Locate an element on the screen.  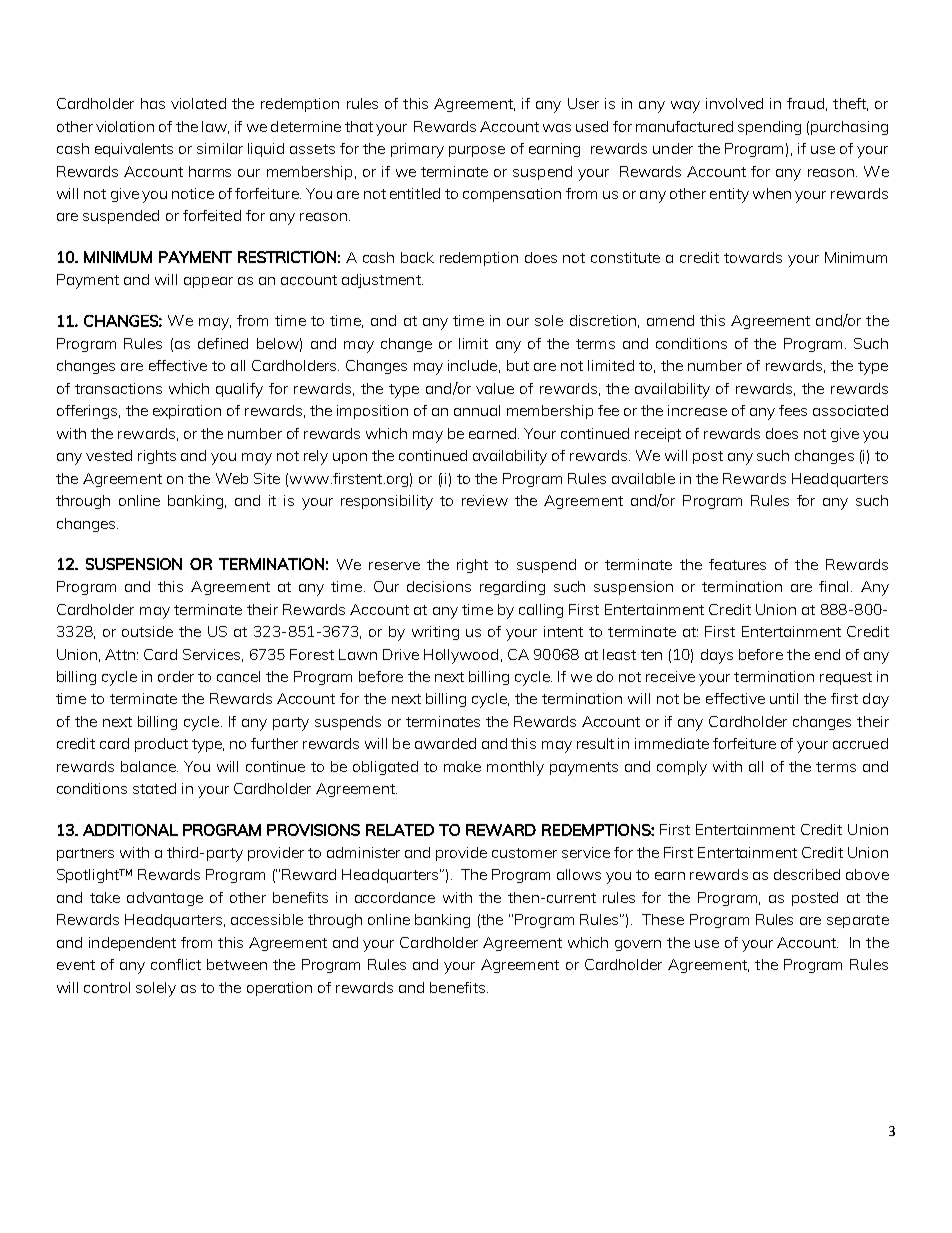
accrued is located at coordinates (860, 743).
